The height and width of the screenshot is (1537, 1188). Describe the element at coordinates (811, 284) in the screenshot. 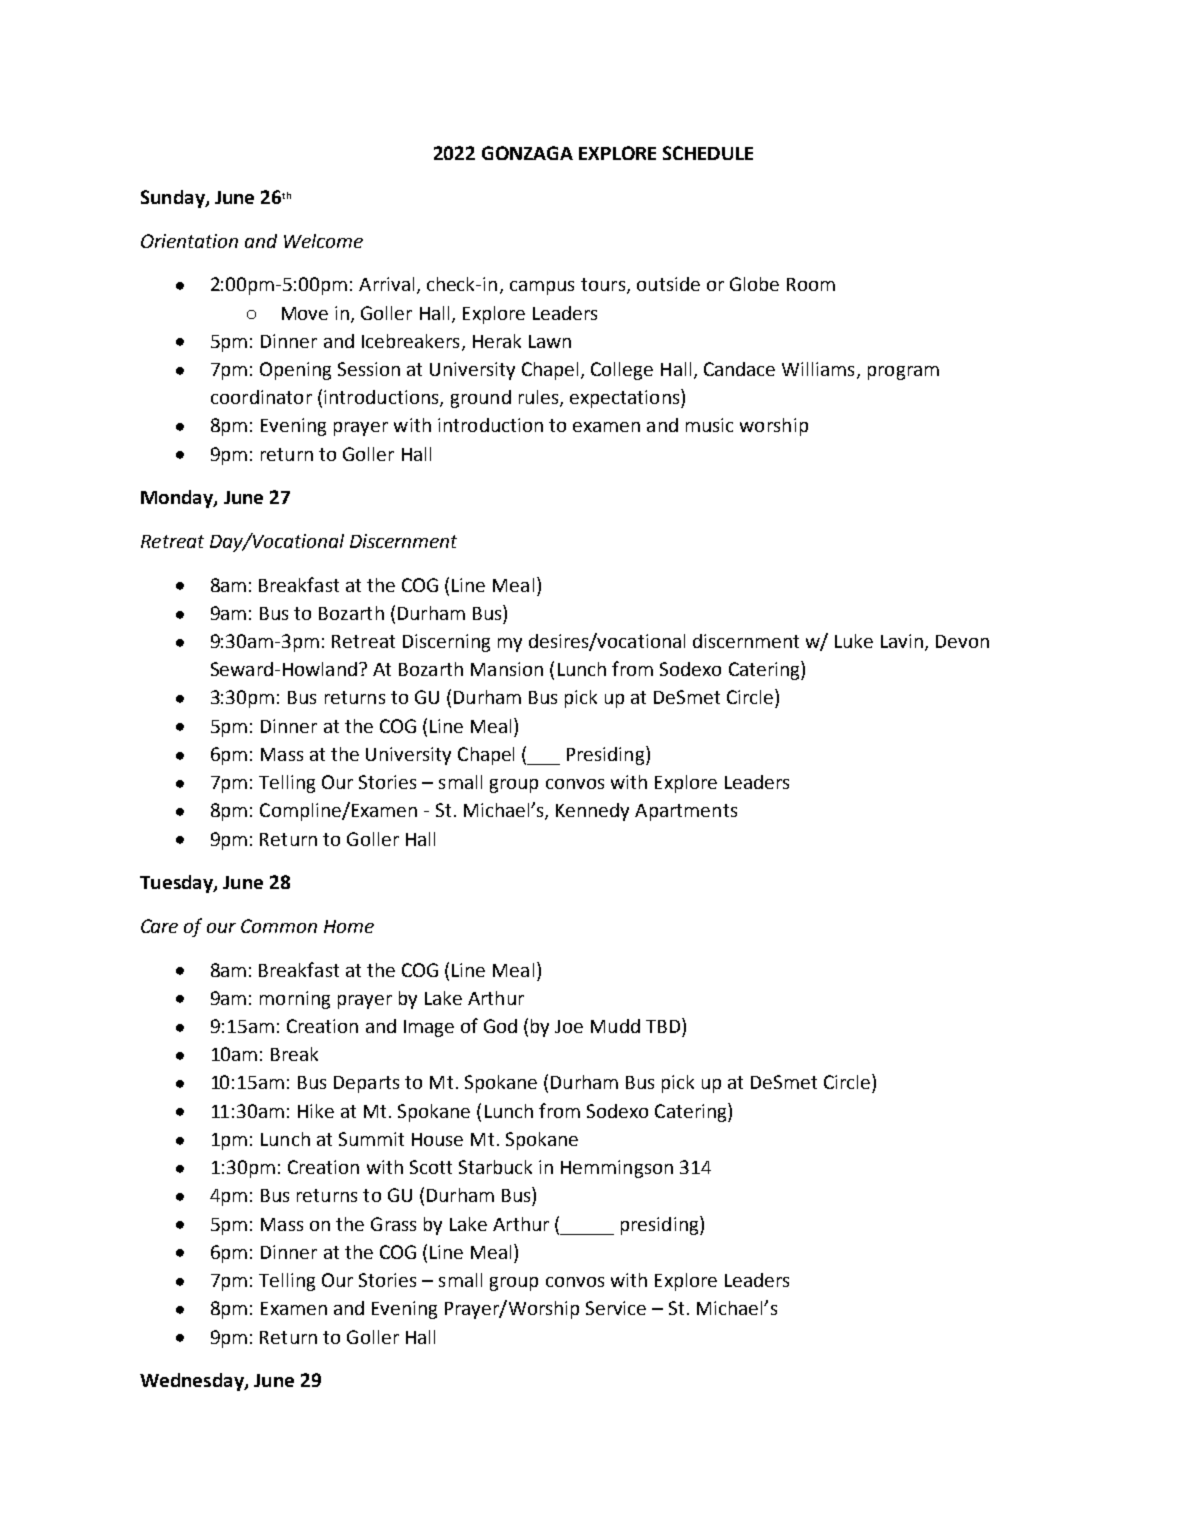

I see `Room` at that location.
